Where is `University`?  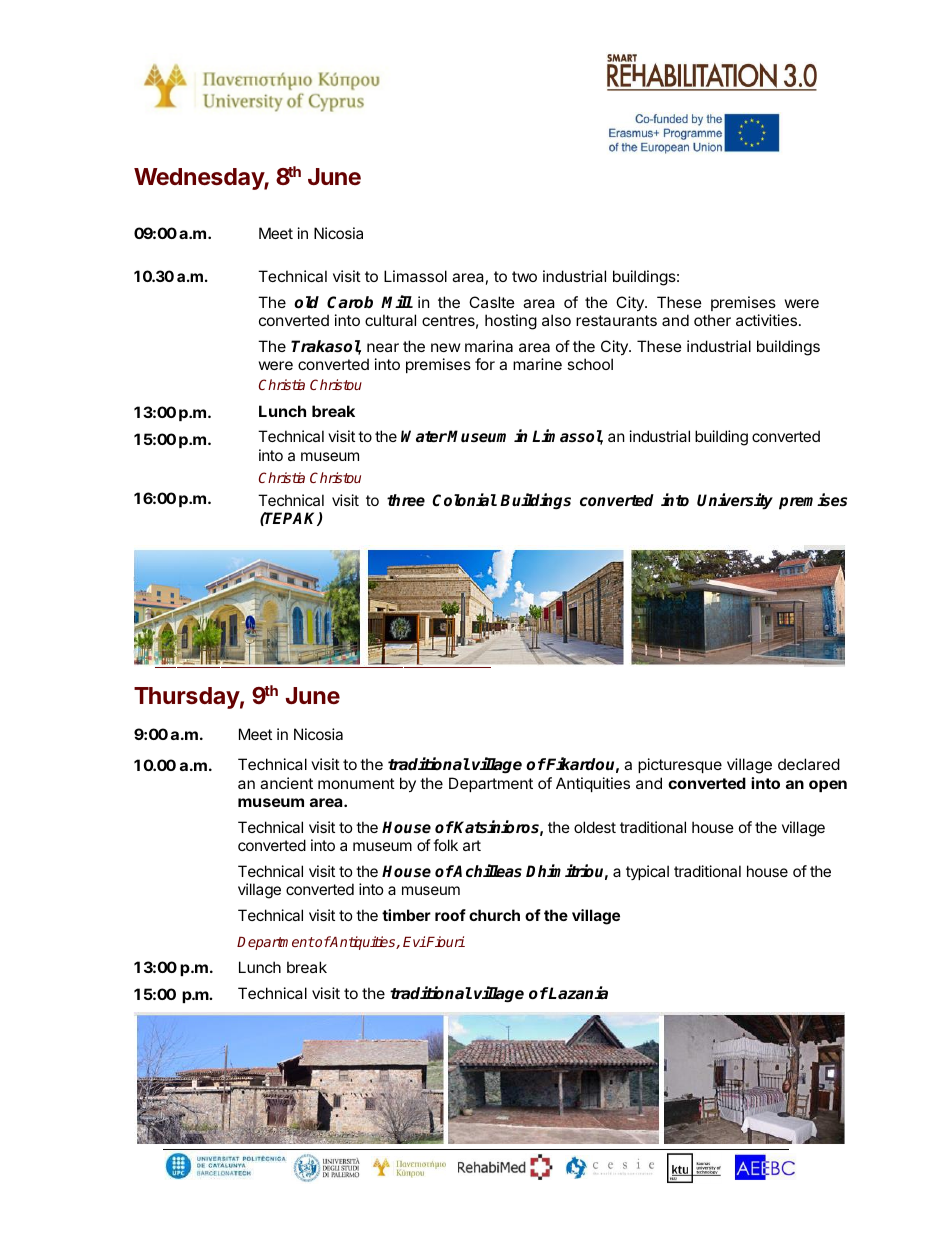 University is located at coordinates (735, 501).
